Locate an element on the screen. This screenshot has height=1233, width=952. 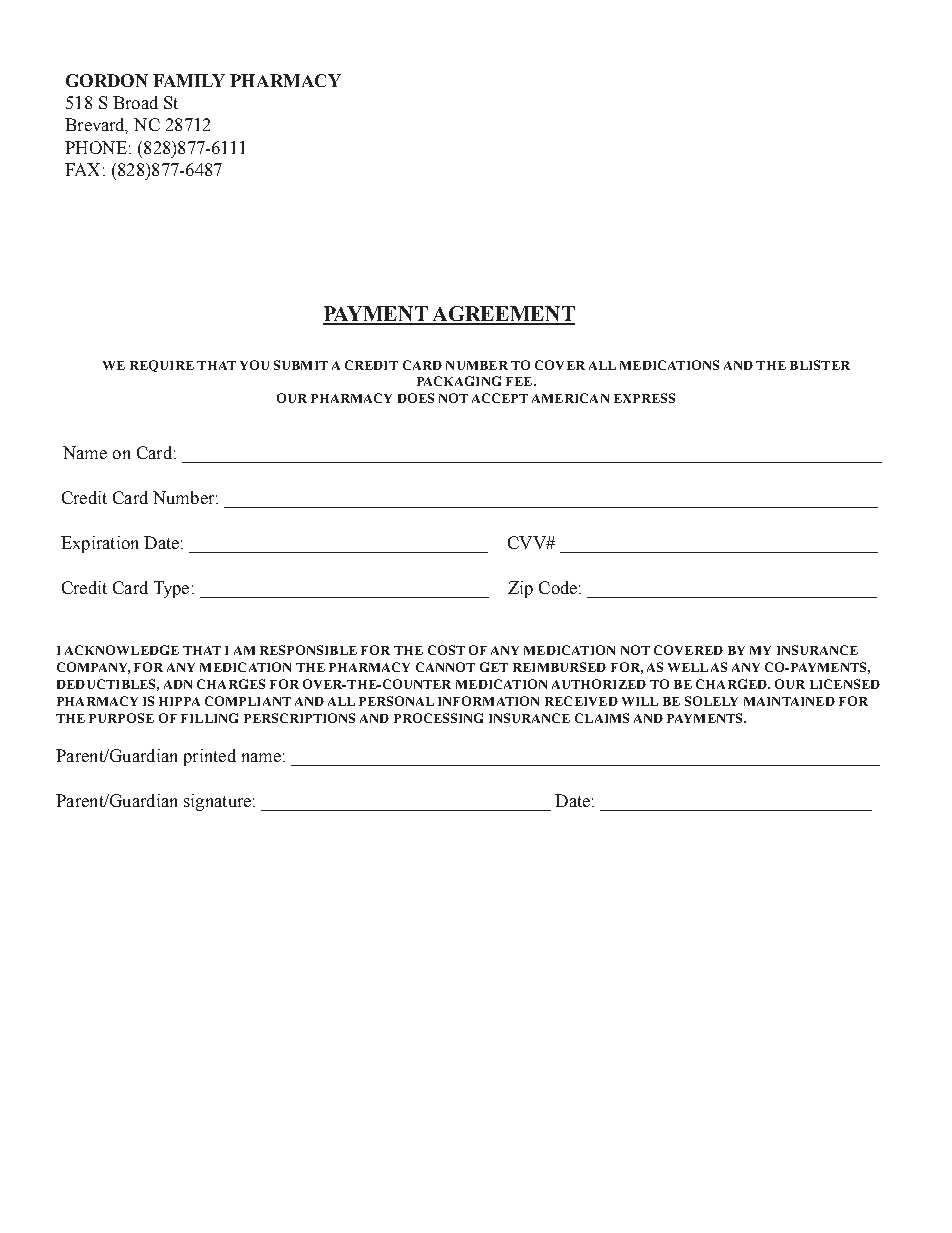
PACKAGING is located at coordinates (459, 381).
